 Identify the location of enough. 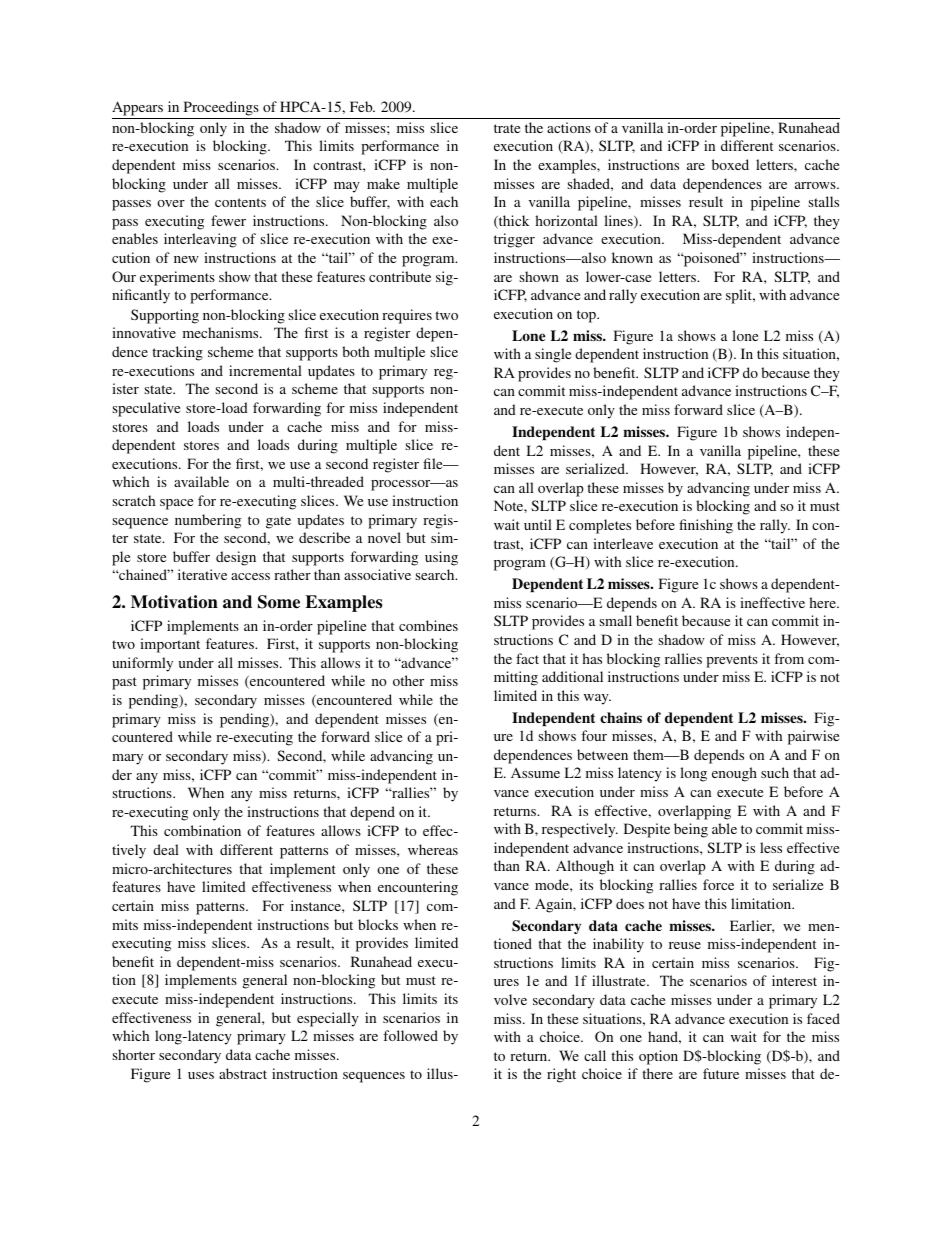
(734, 774).
